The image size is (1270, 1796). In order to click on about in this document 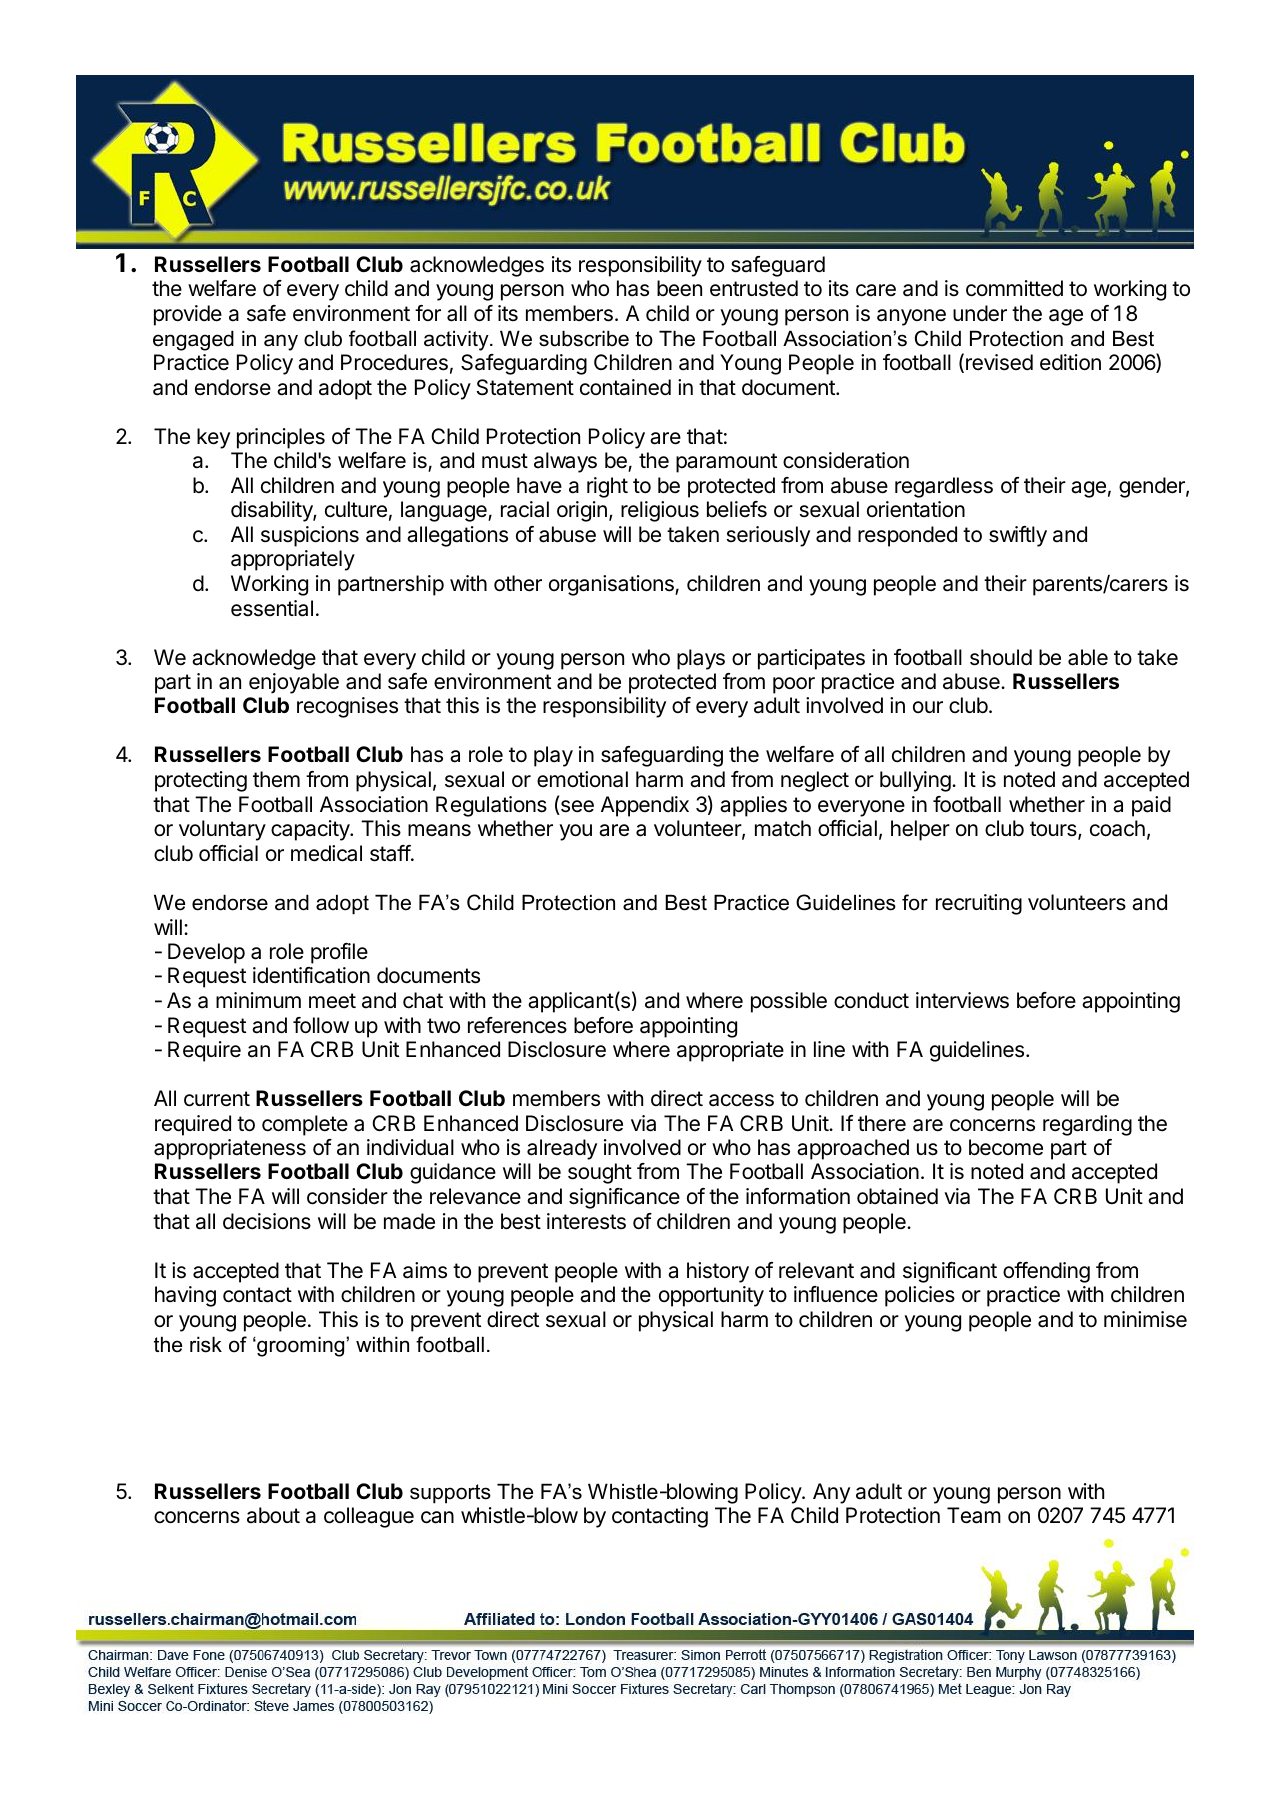, I will do `click(273, 1515)`.
